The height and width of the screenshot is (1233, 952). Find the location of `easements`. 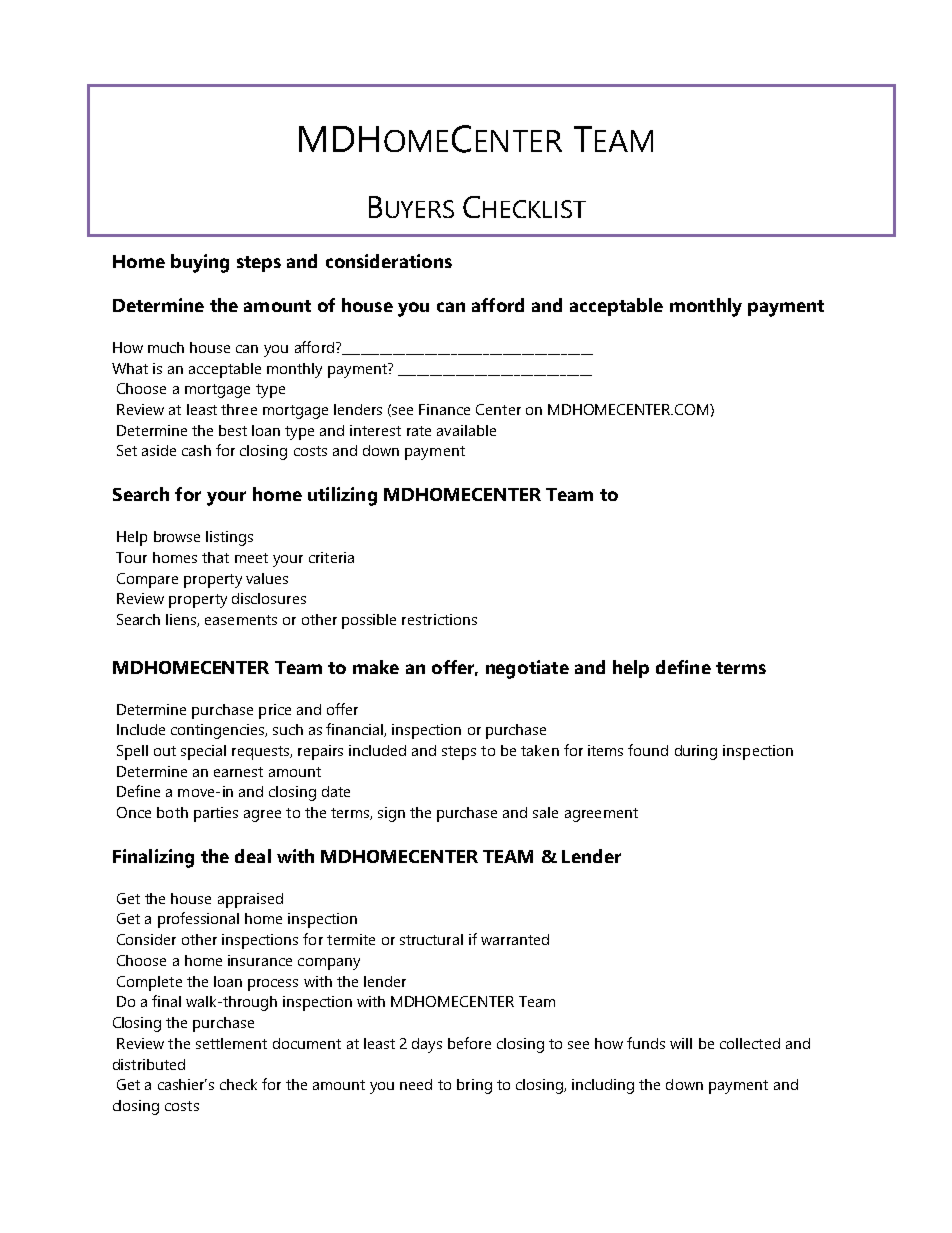

easements is located at coordinates (241, 620).
